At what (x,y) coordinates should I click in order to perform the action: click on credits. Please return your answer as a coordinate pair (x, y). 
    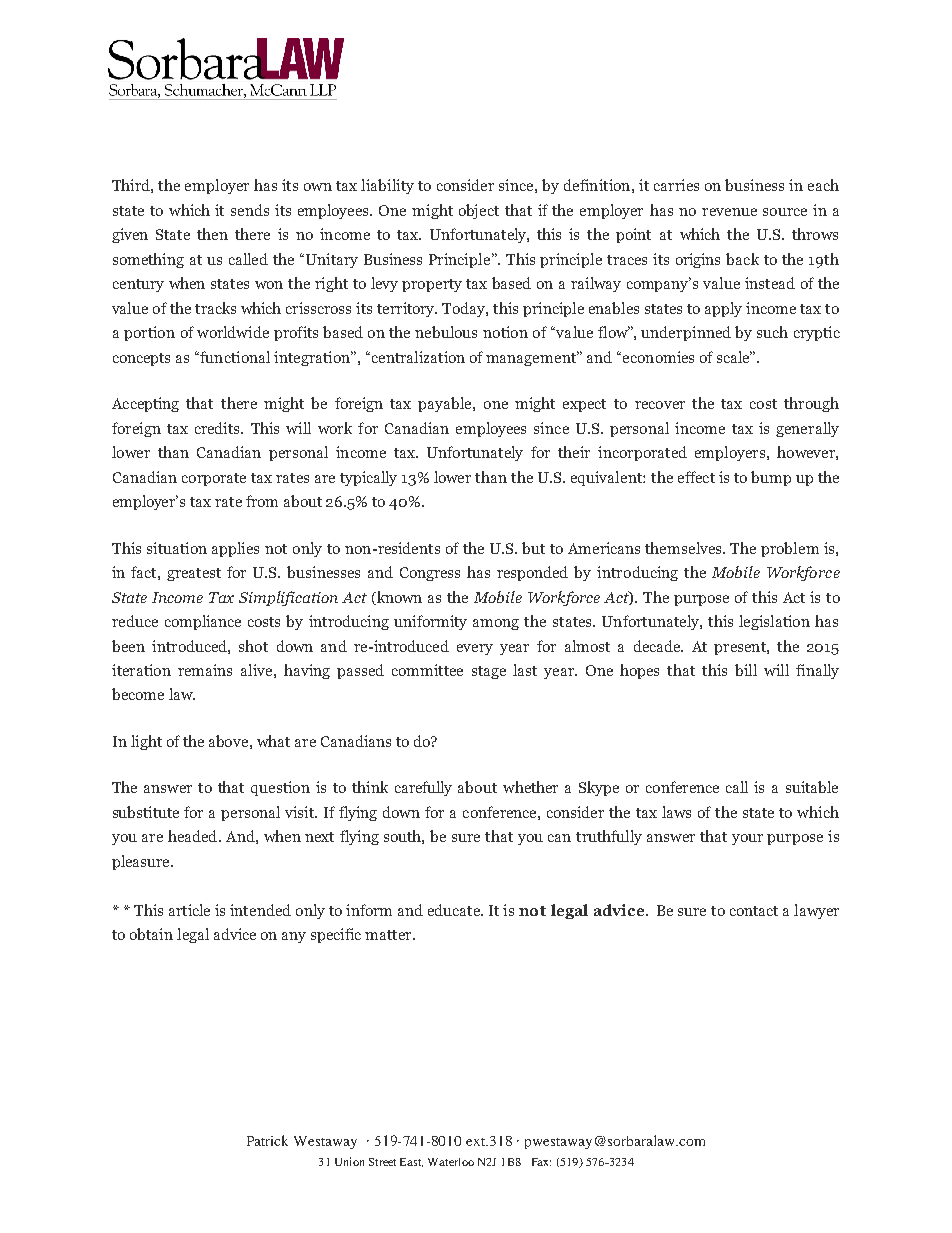
    Looking at the image, I should click on (218, 428).
